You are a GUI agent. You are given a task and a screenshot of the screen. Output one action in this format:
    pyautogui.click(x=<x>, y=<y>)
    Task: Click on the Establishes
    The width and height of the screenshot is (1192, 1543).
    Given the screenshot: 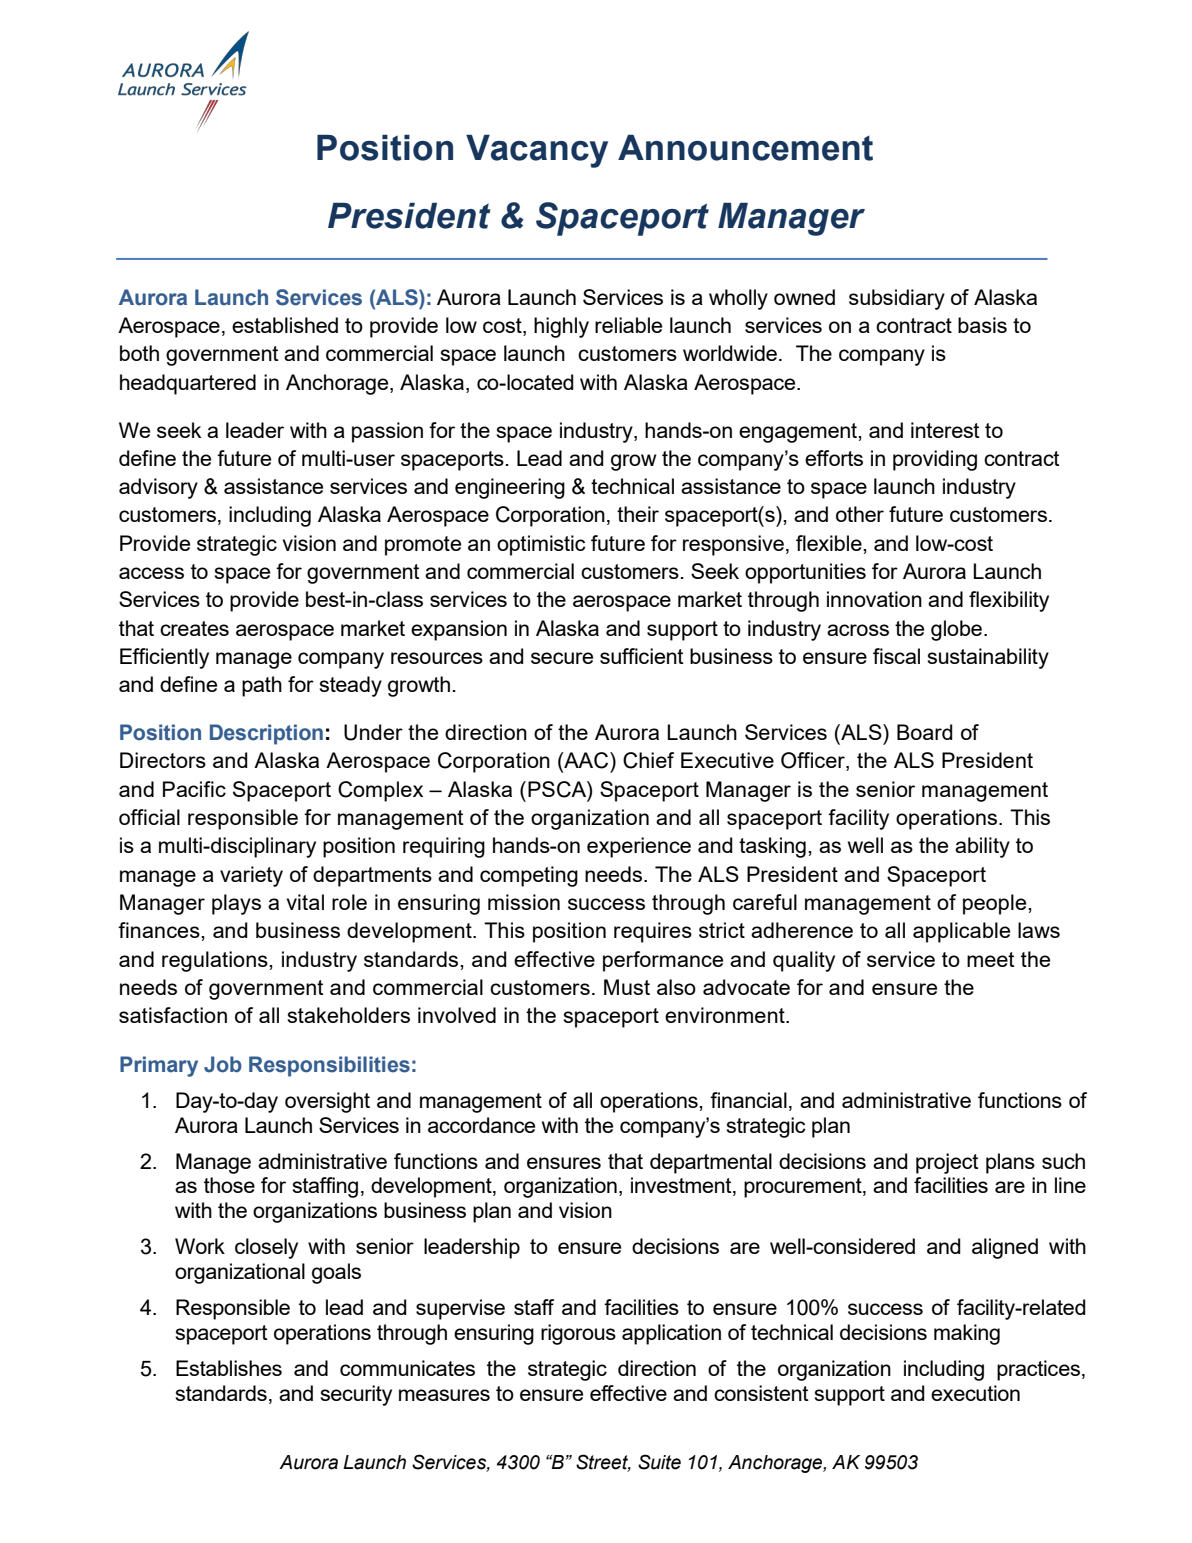 What is the action you would take?
    pyautogui.click(x=229, y=1368)
